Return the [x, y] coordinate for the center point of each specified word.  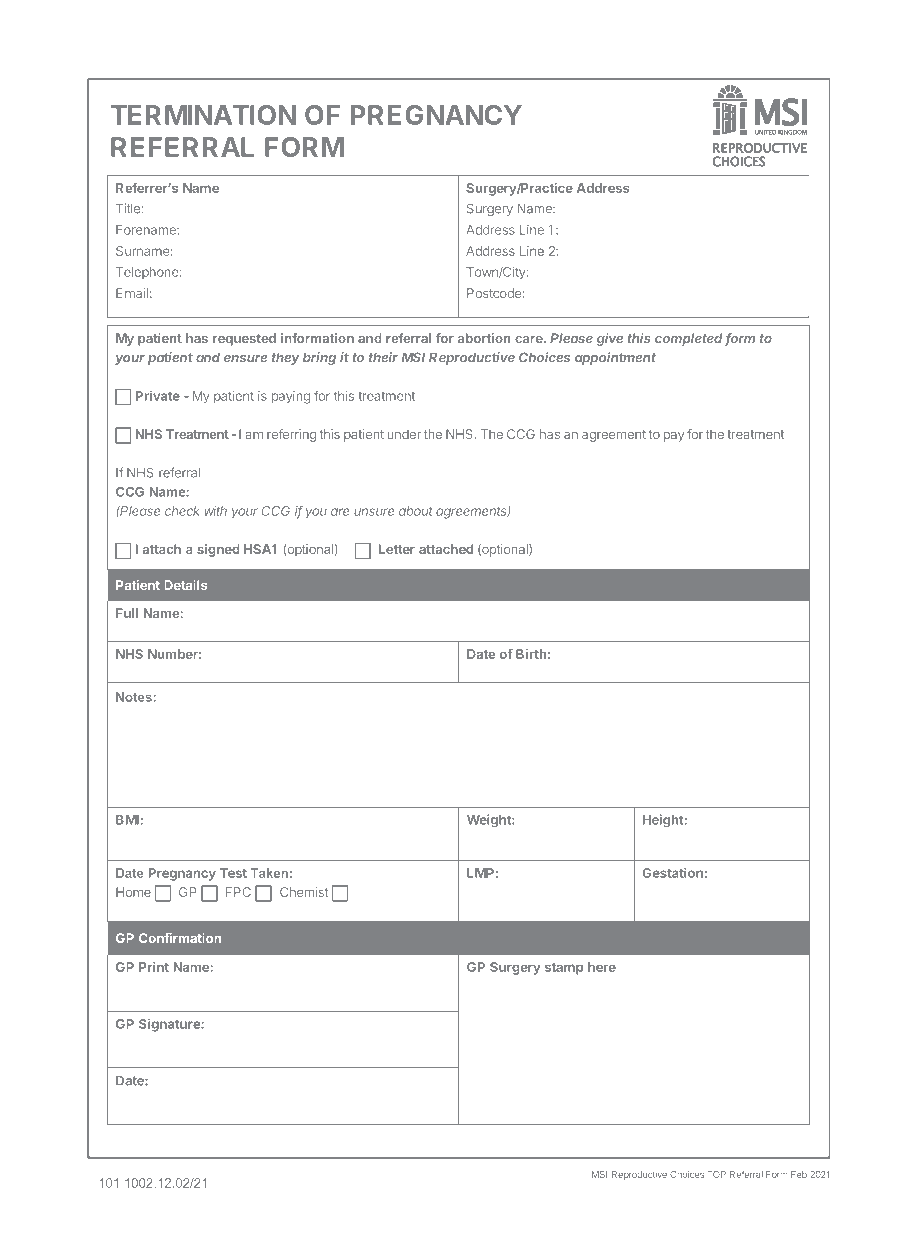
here [602, 967]
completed [690, 339]
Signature [170, 1025]
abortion [484, 338]
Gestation [672, 872]
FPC [238, 892]
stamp [564, 969]
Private [158, 396]
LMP [480, 873]
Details [185, 585]
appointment [615, 358]
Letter [397, 549]
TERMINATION [203, 115]
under [404, 434]
